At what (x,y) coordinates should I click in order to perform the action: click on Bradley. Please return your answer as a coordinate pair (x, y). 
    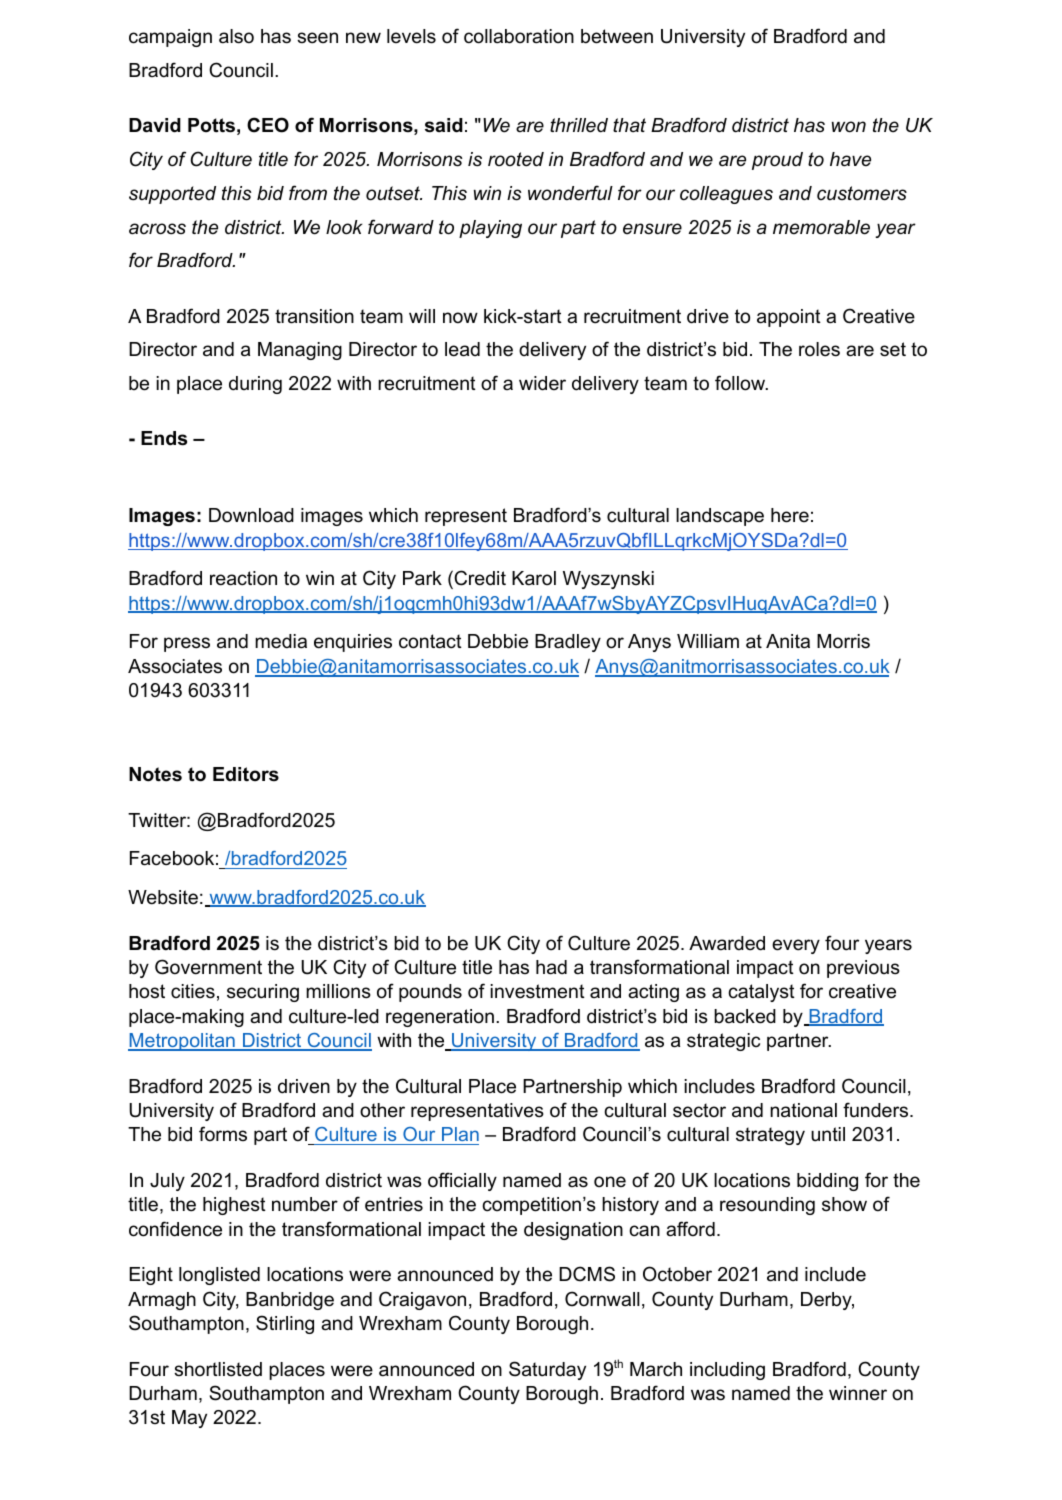
    Looking at the image, I should click on (568, 643).
